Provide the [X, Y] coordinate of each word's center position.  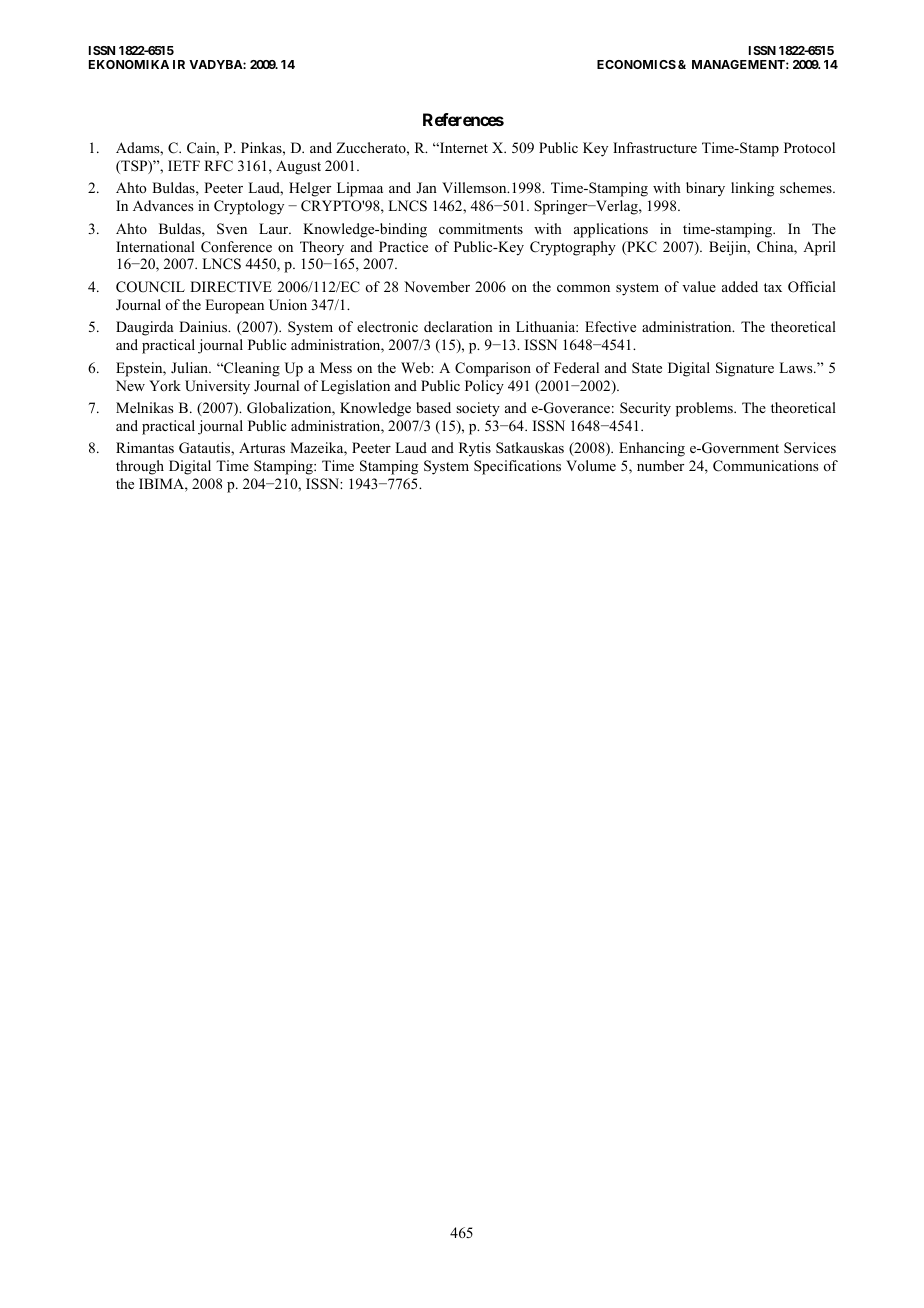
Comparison [493, 369]
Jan [426, 187]
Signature [745, 369]
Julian [191, 367]
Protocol [809, 148]
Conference [236, 247]
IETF [184, 165]
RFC [218, 166]
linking [752, 189]
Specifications [517, 467]
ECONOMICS [636, 64]
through [140, 467]
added [740, 286]
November [437, 286]
